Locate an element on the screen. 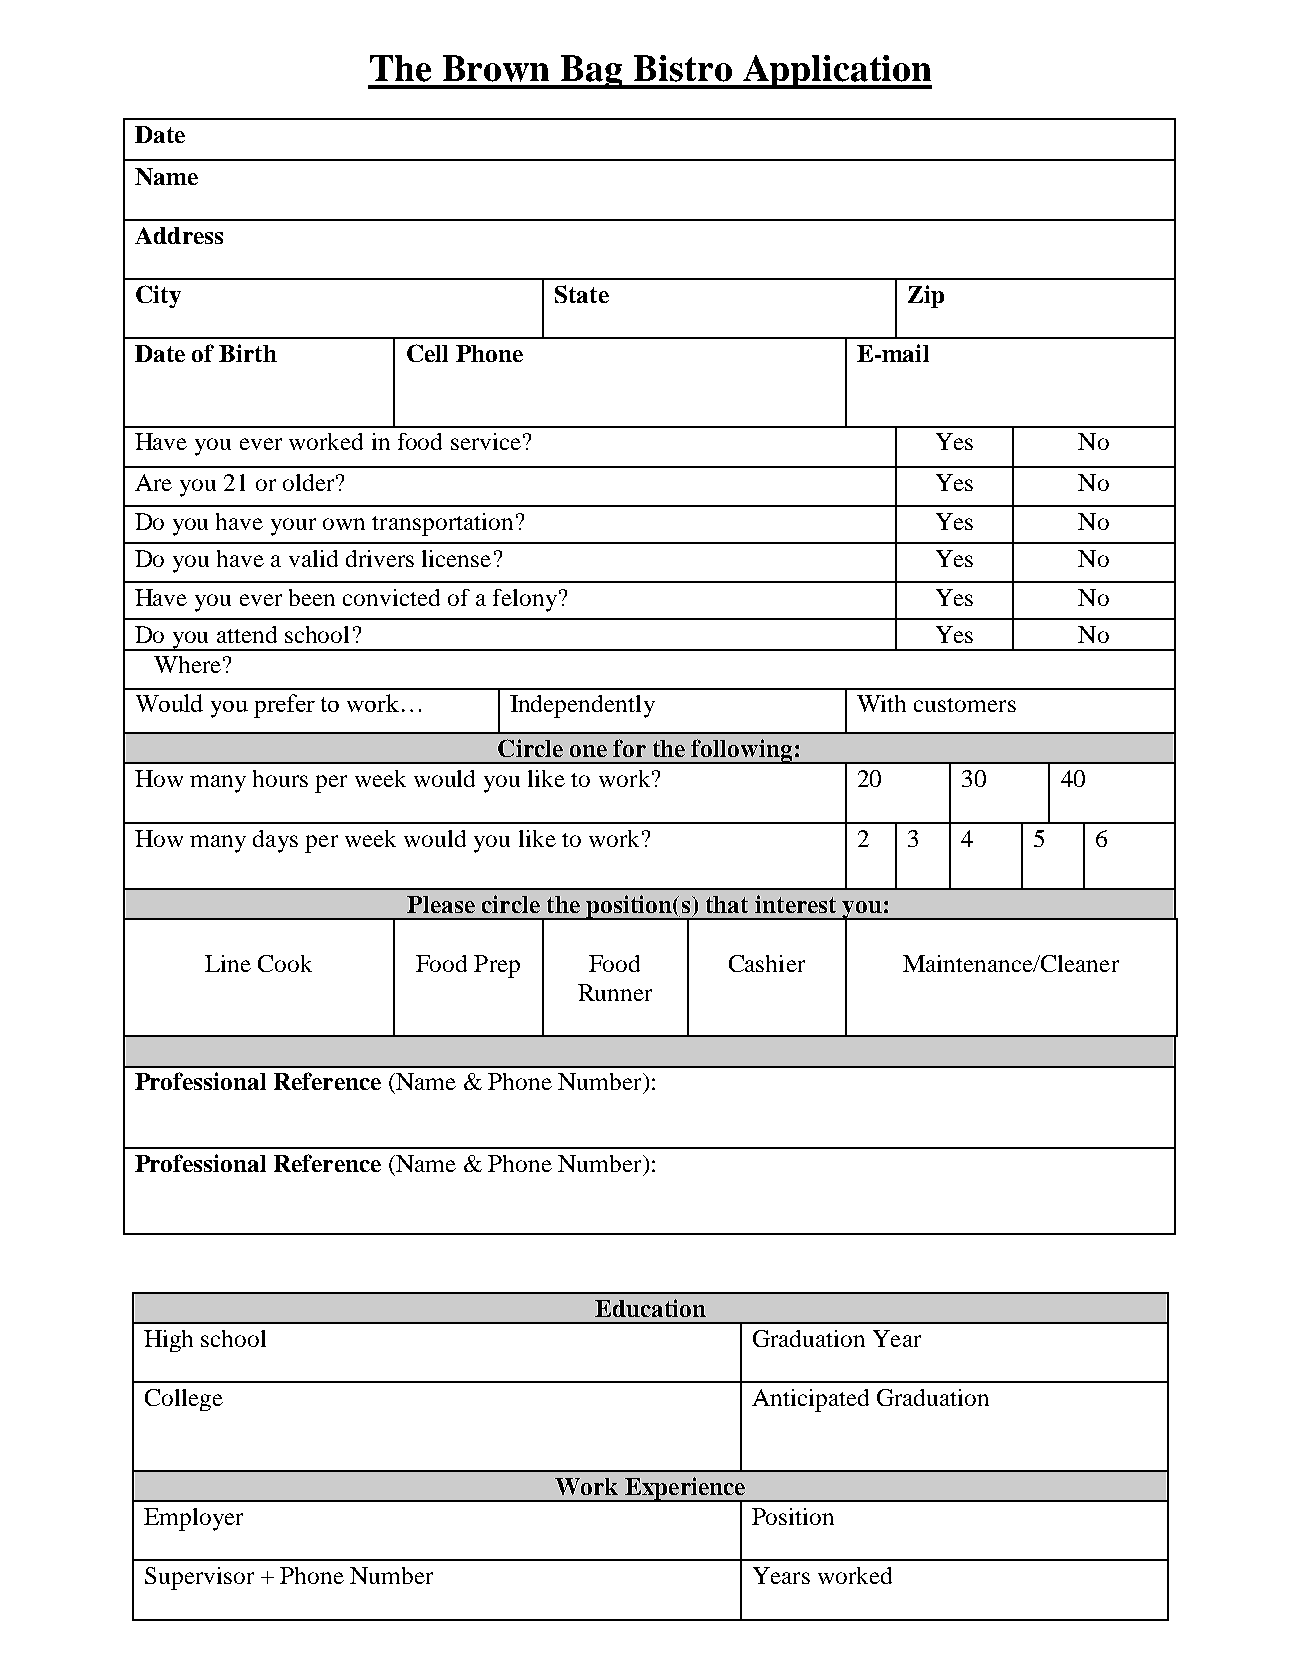 The height and width of the screenshot is (1671, 1291). Line is located at coordinates (228, 963).
